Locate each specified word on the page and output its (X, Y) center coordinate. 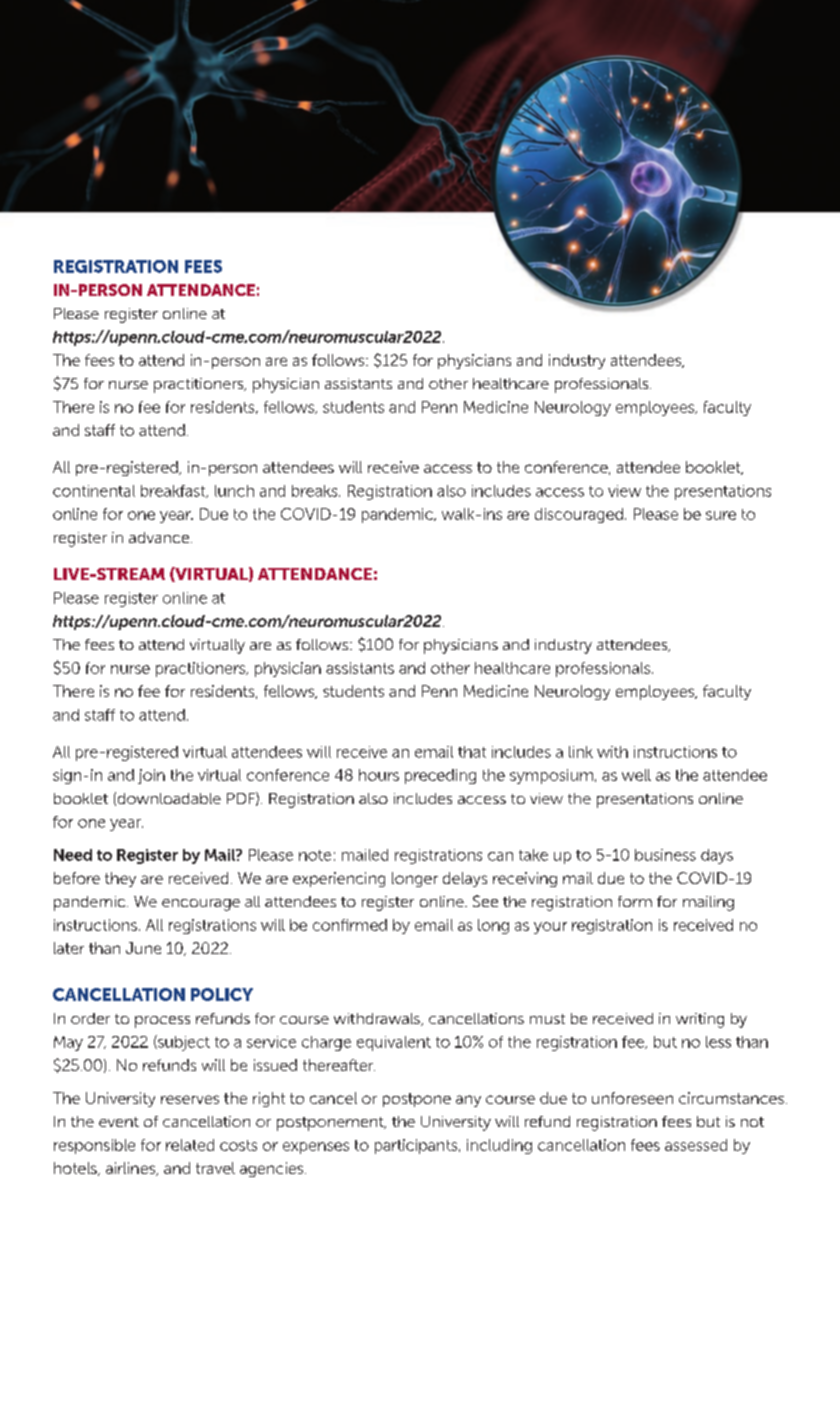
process (162, 1022)
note (315, 855)
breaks (316, 491)
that (472, 752)
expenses (316, 1148)
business (665, 855)
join (151, 776)
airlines (132, 1169)
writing (700, 1020)
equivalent (394, 1043)
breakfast (174, 491)
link (581, 752)
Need (73, 855)
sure (721, 515)
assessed (696, 1145)
